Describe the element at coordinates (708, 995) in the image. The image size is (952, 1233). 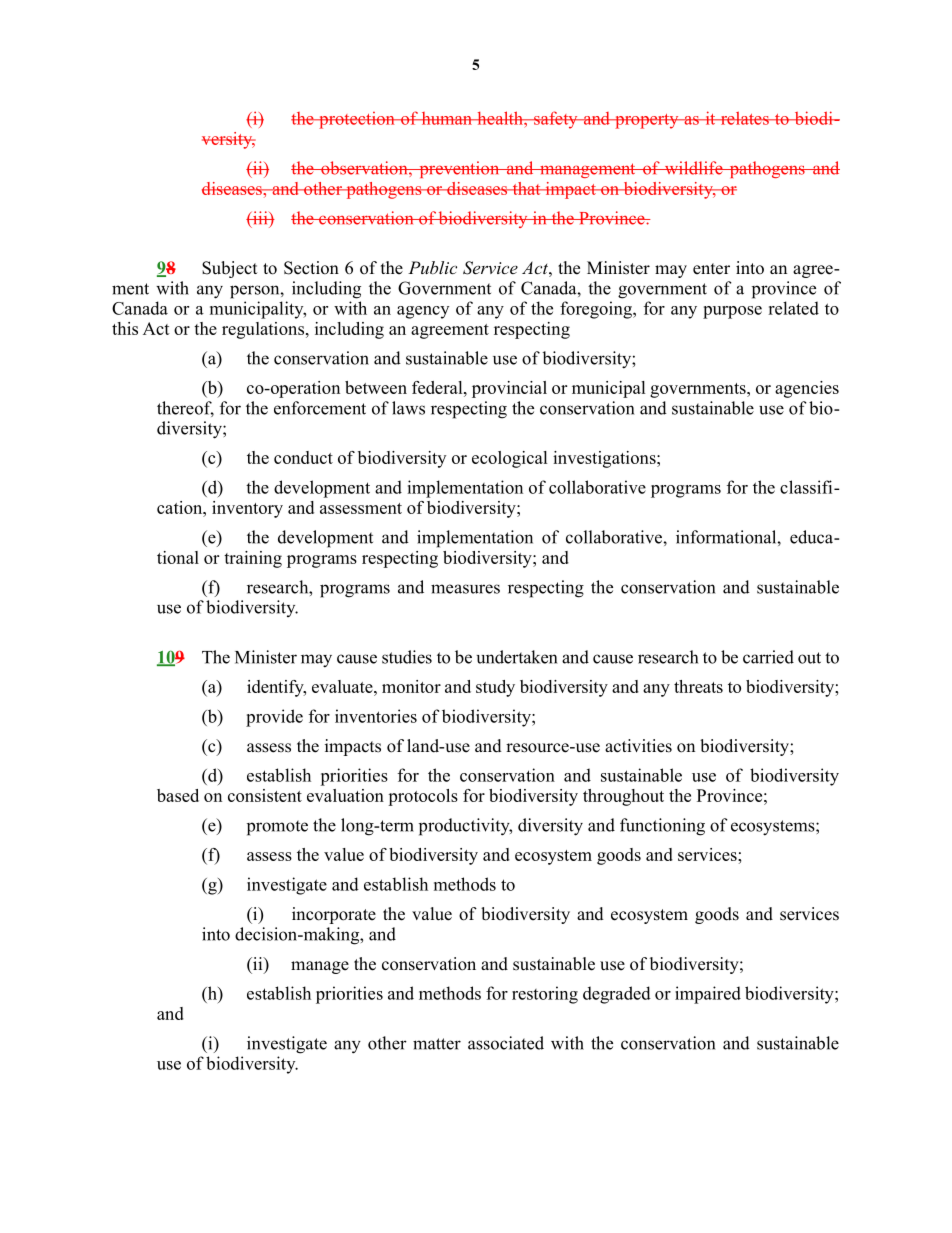
I see `impaired` at that location.
